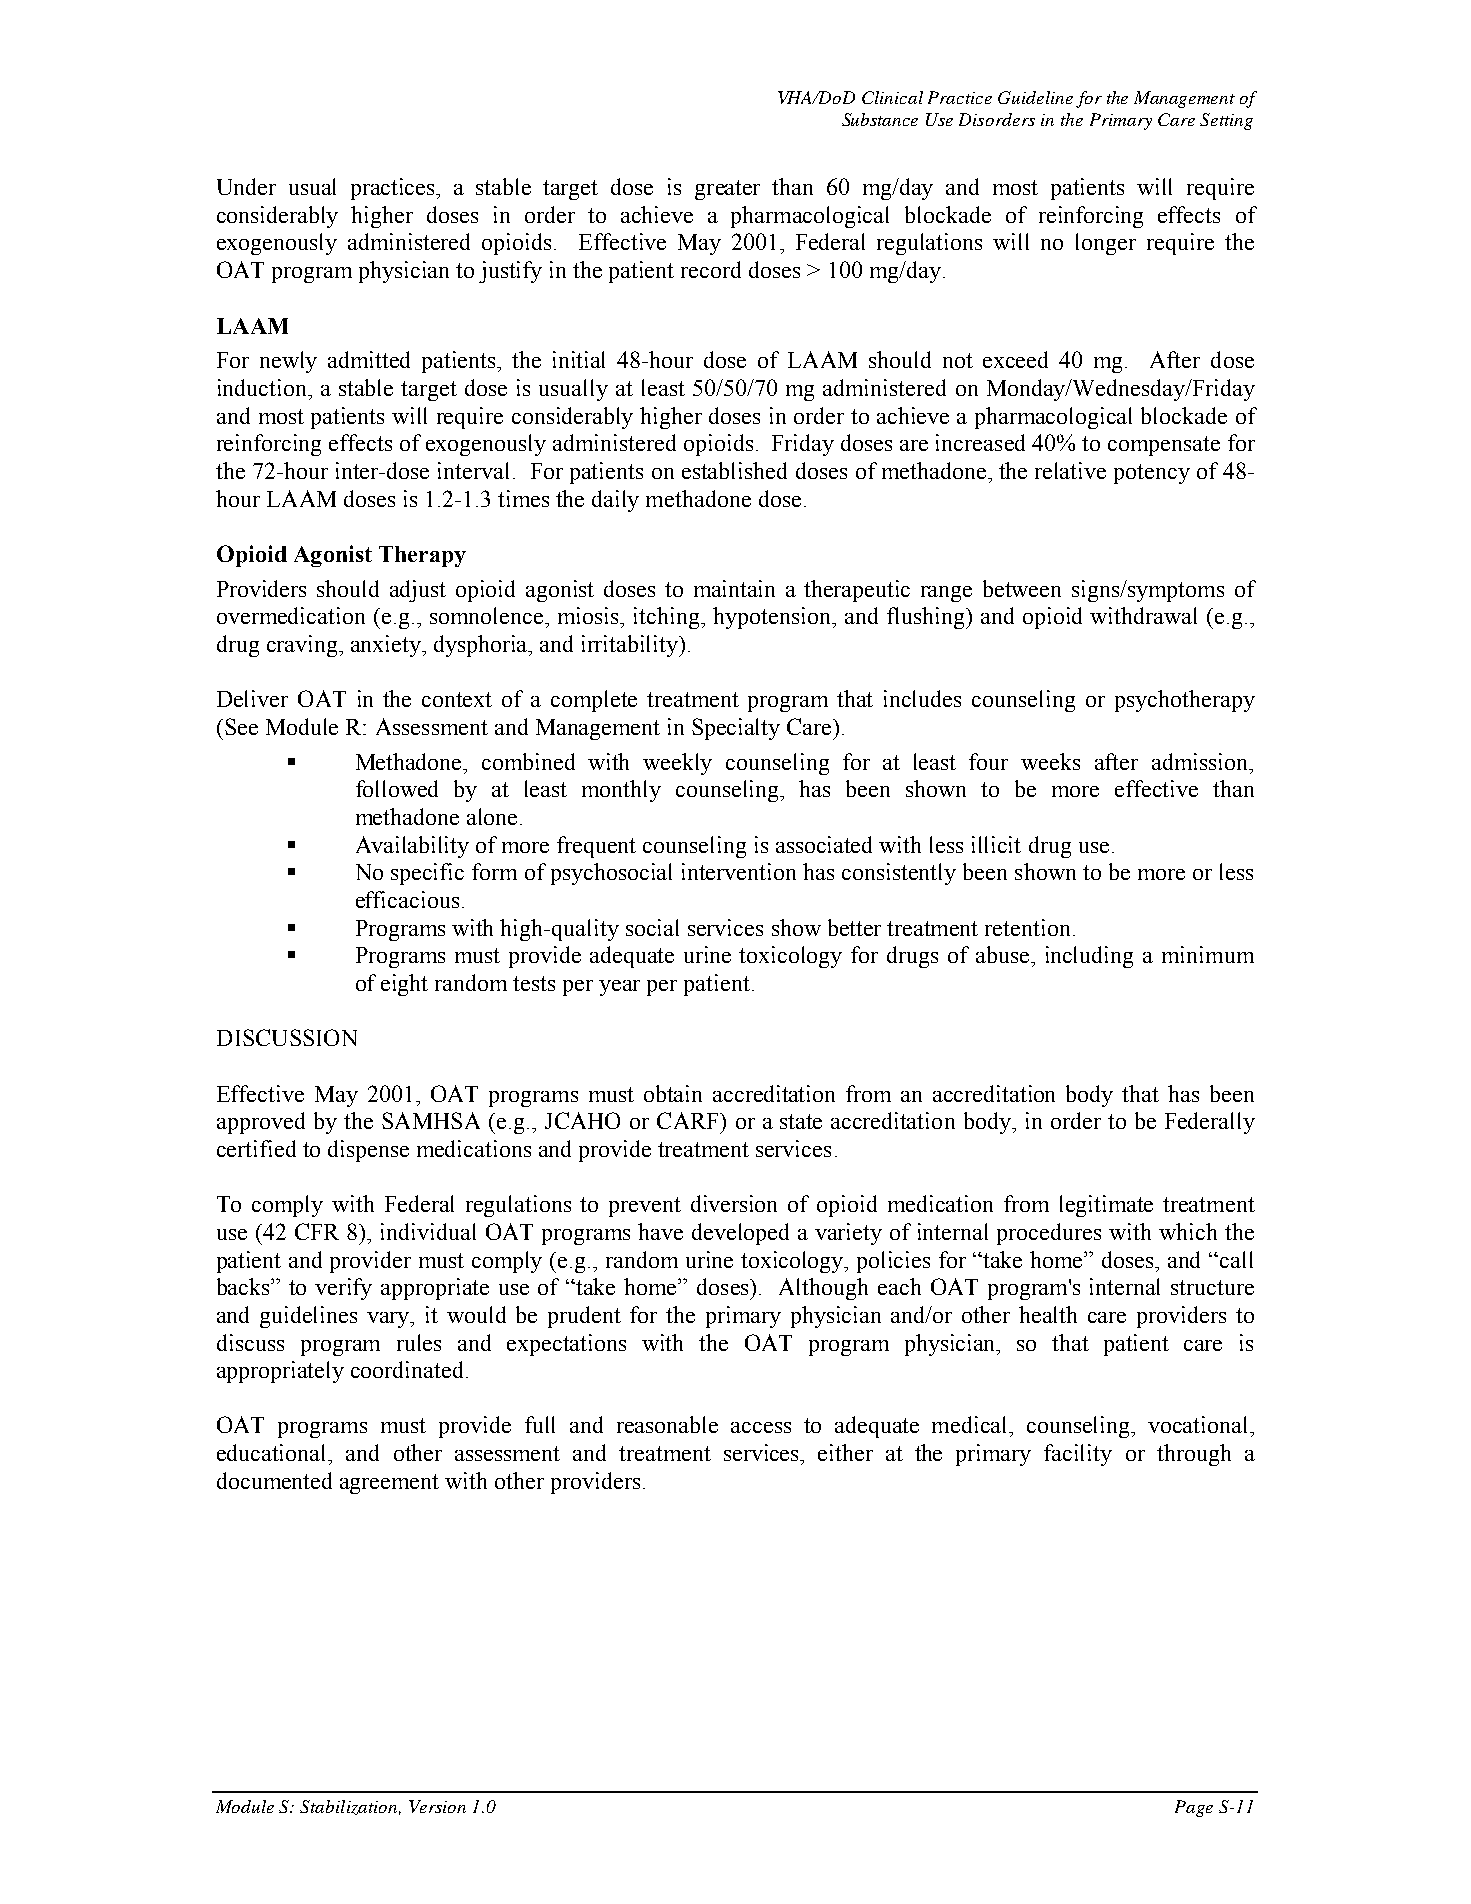 The height and width of the screenshot is (1904, 1471). I want to click on agreement, so click(389, 1484).
